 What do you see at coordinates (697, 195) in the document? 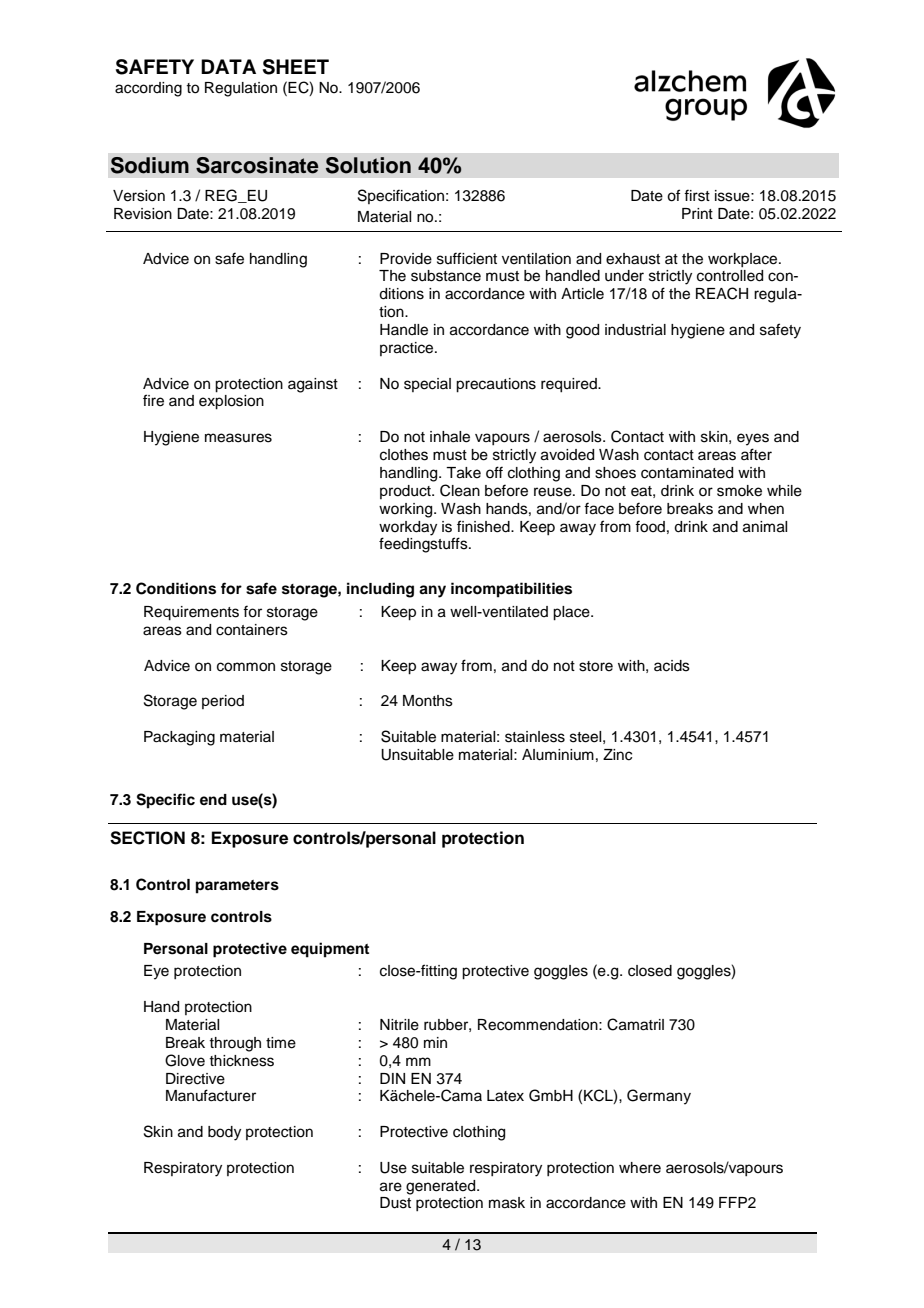
I see `first` at bounding box center [697, 195].
